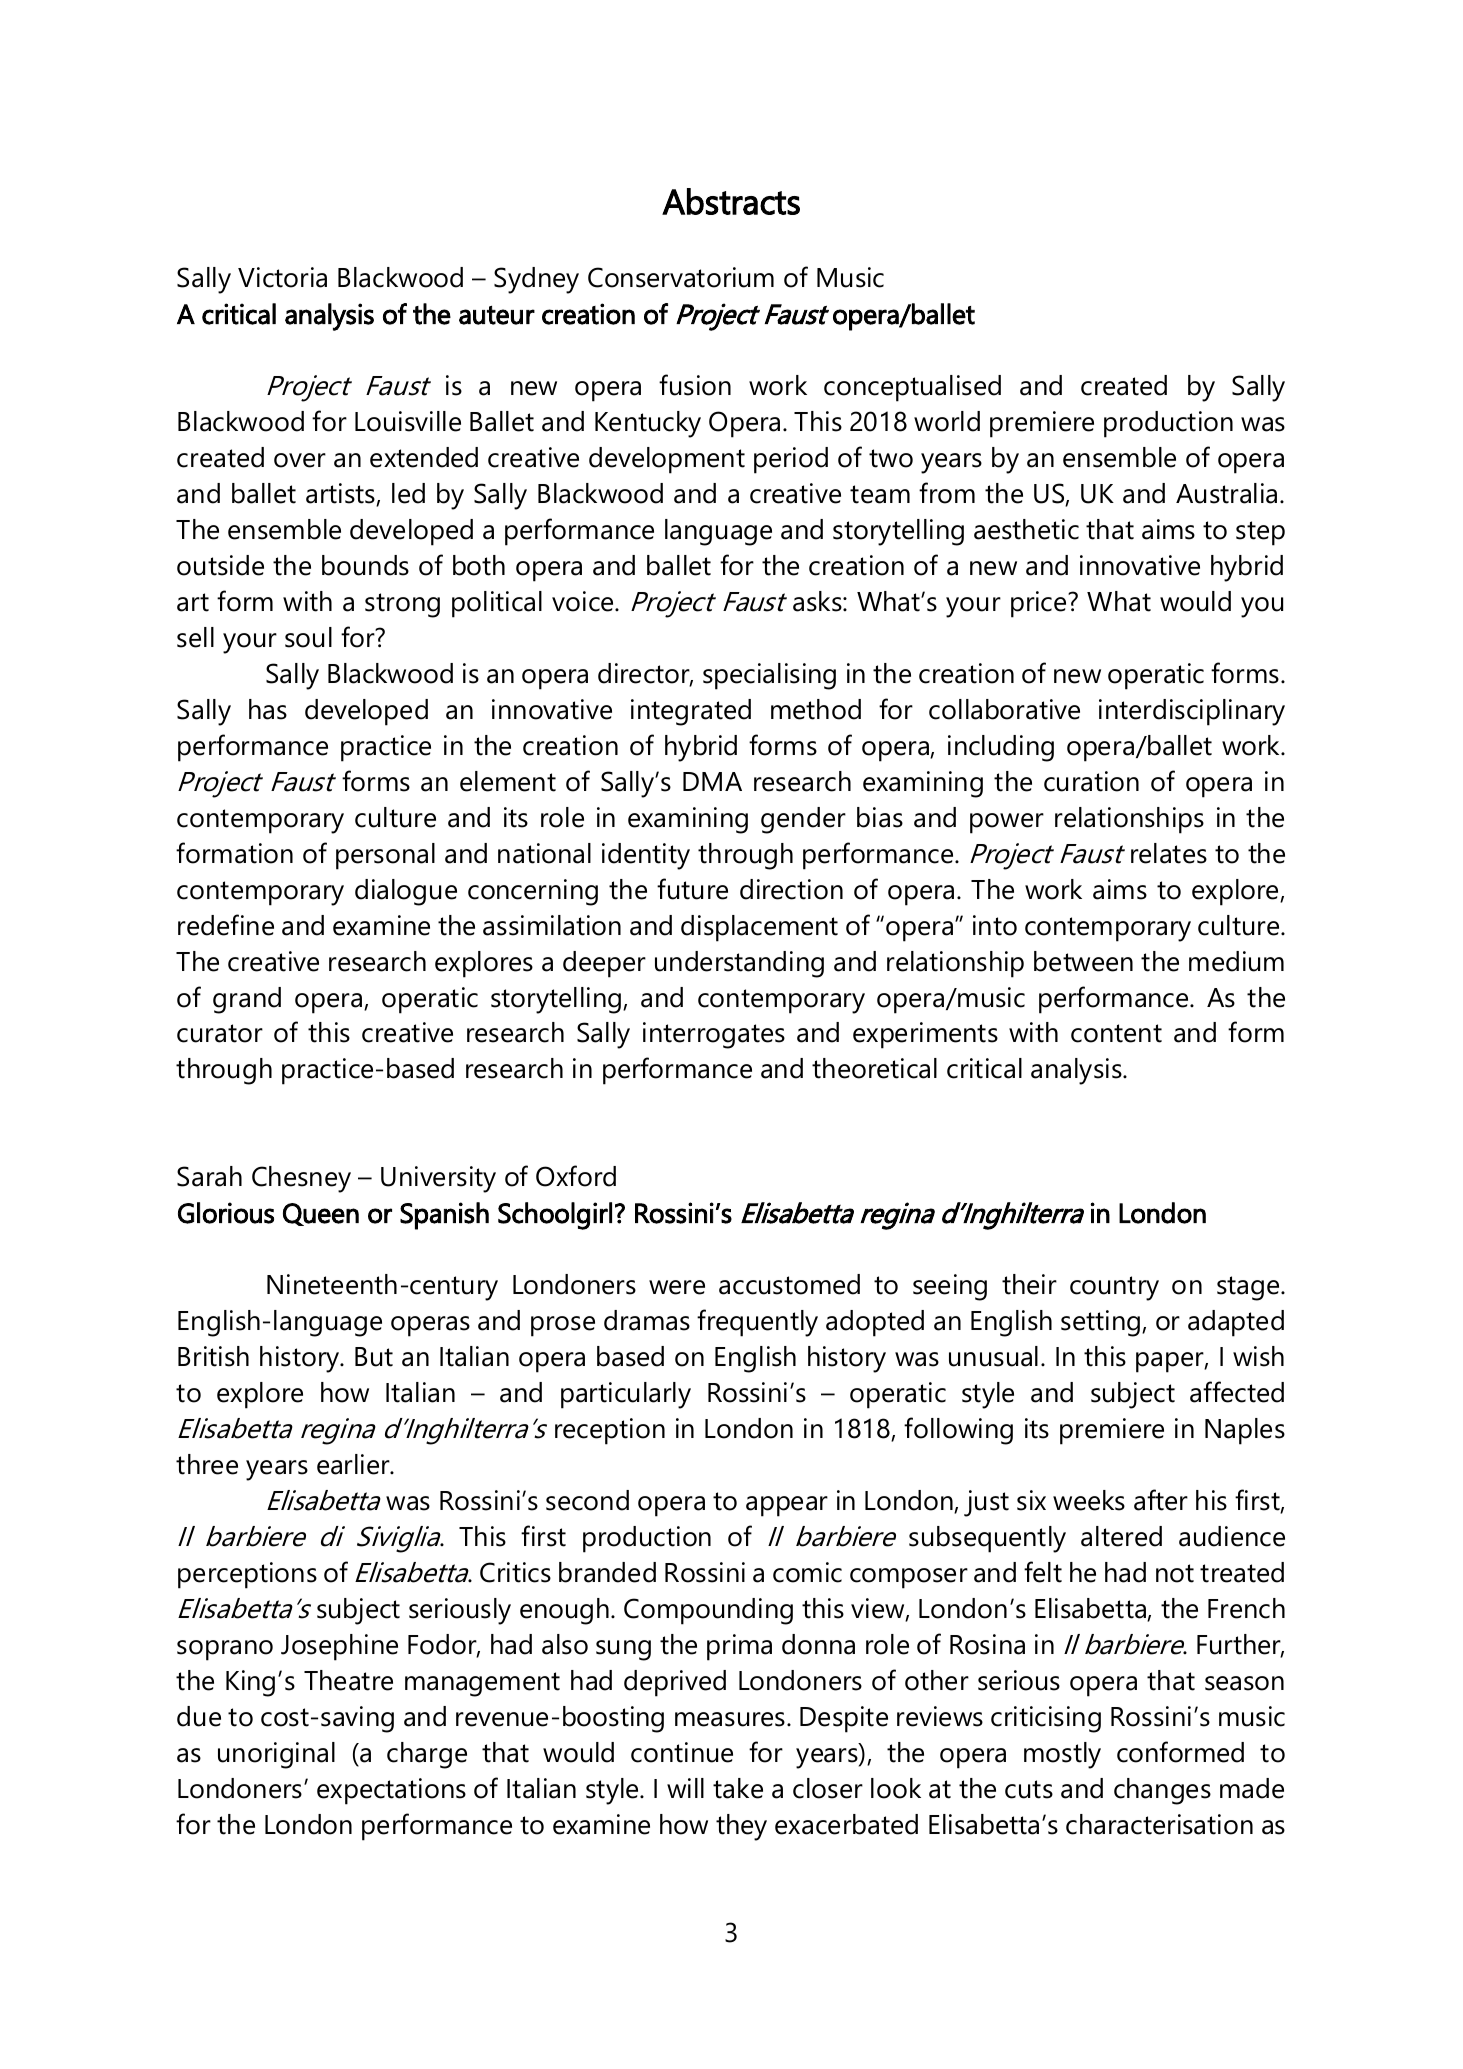 This document has height=2069, width=1463. Describe the element at coordinates (731, 201) in the document. I see `Abstracts` at that location.
